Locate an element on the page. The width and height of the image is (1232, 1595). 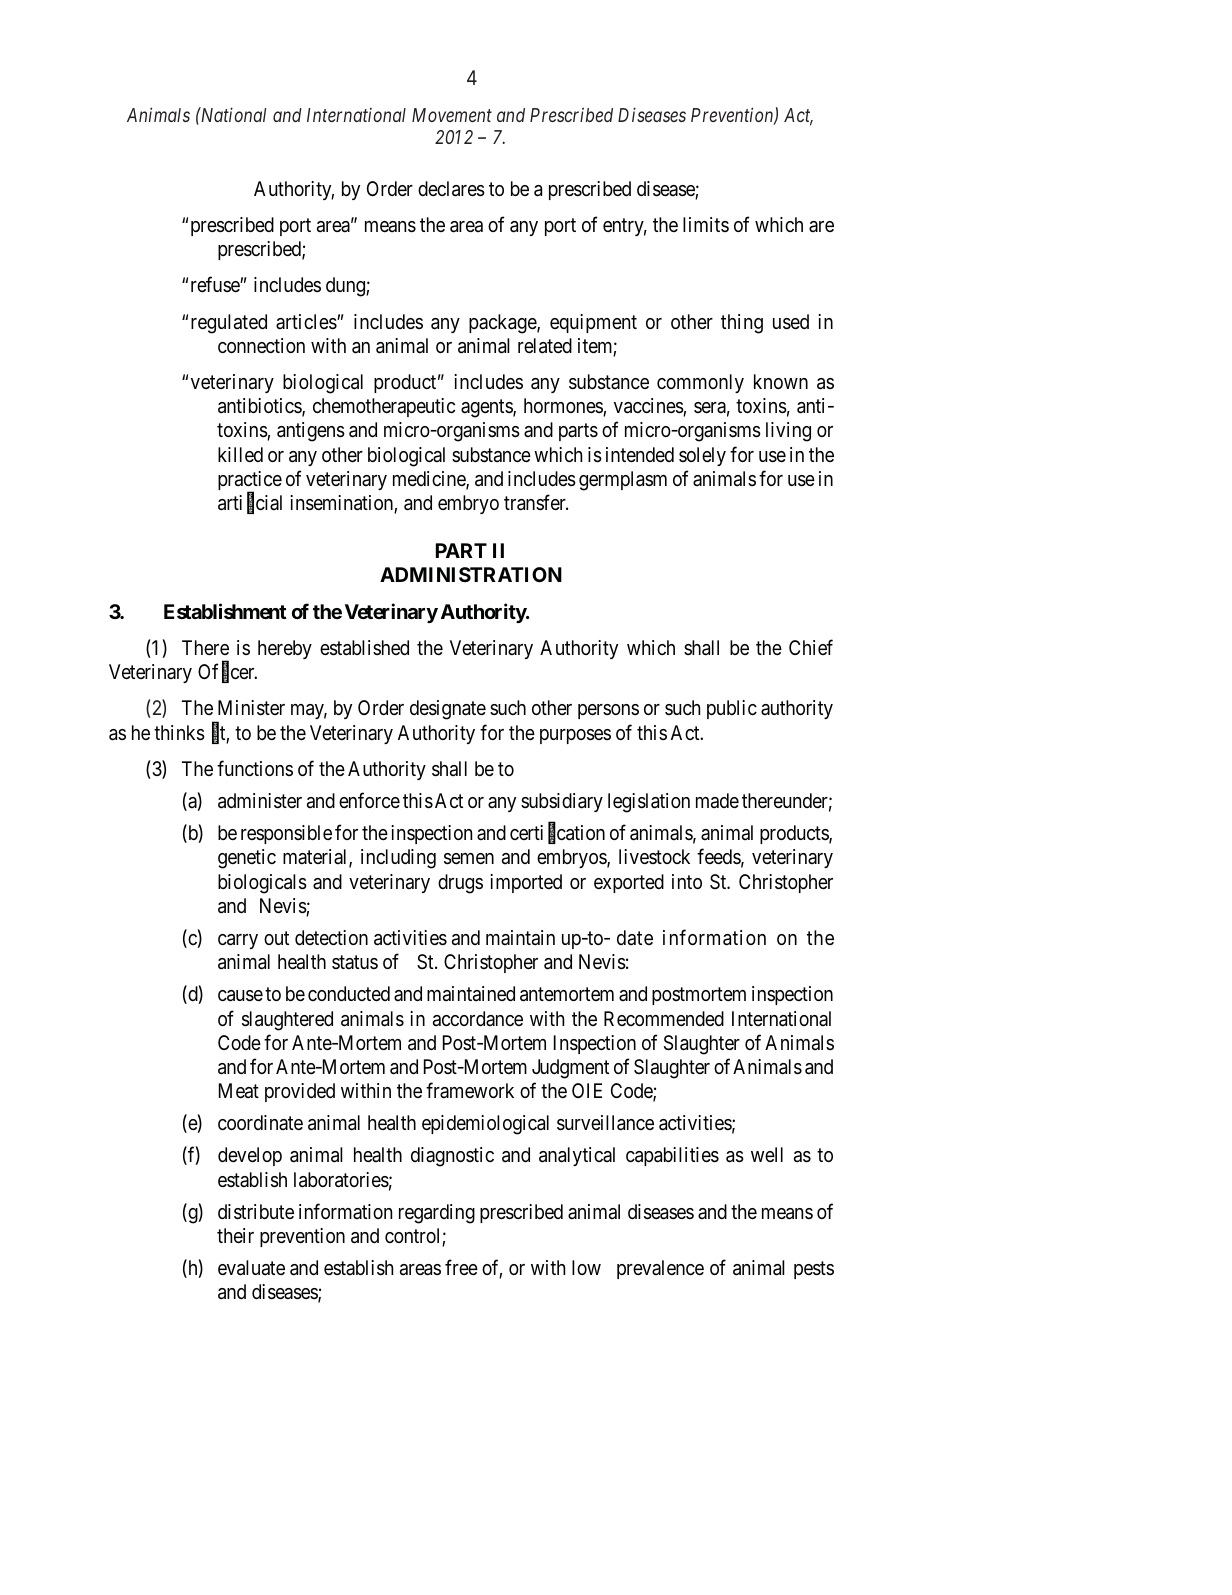
pests is located at coordinates (814, 1270).
